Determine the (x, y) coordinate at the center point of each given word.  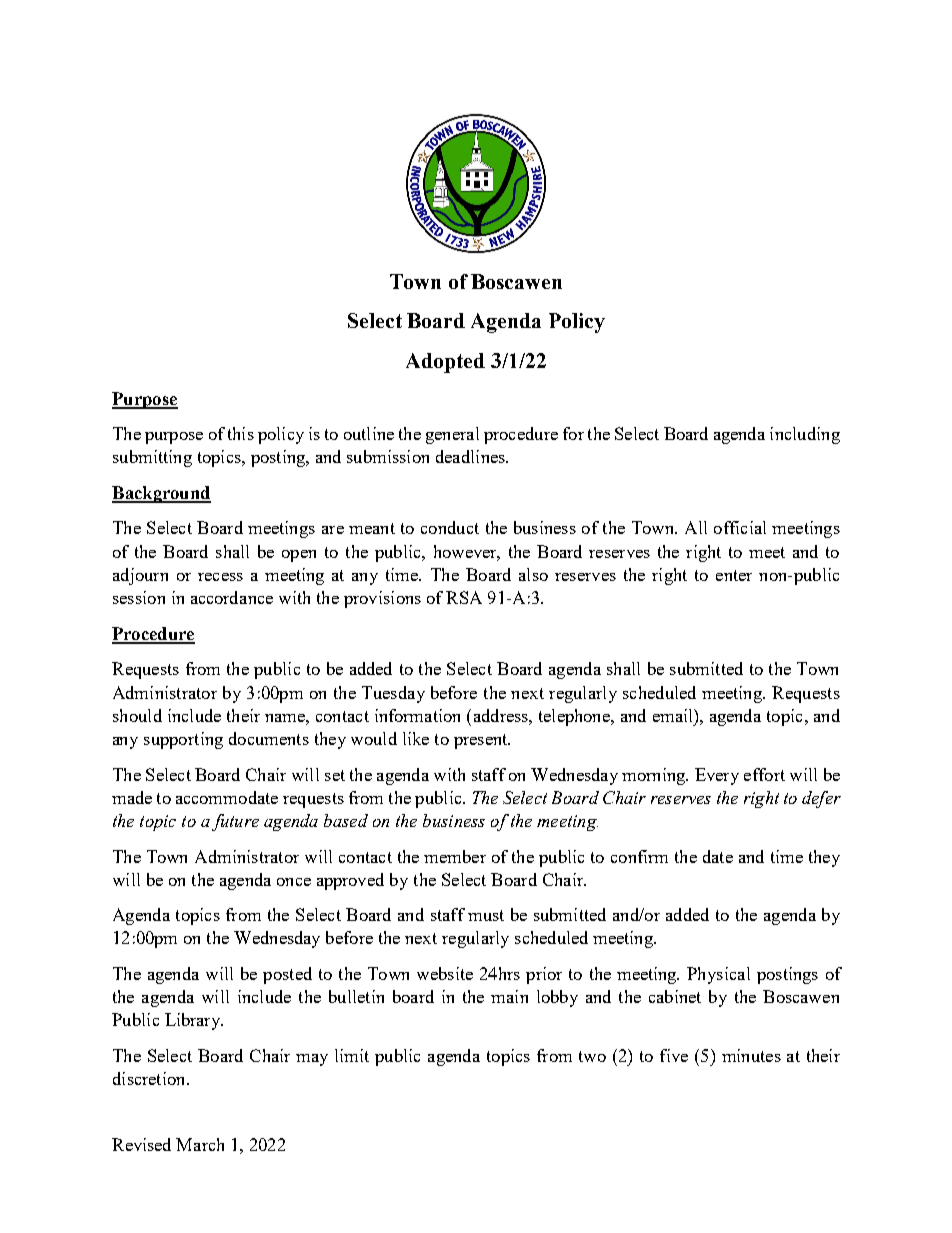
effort (764, 774)
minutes (751, 1055)
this (241, 433)
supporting (183, 740)
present (482, 741)
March (200, 1144)
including (805, 435)
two (592, 1056)
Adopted (445, 363)
